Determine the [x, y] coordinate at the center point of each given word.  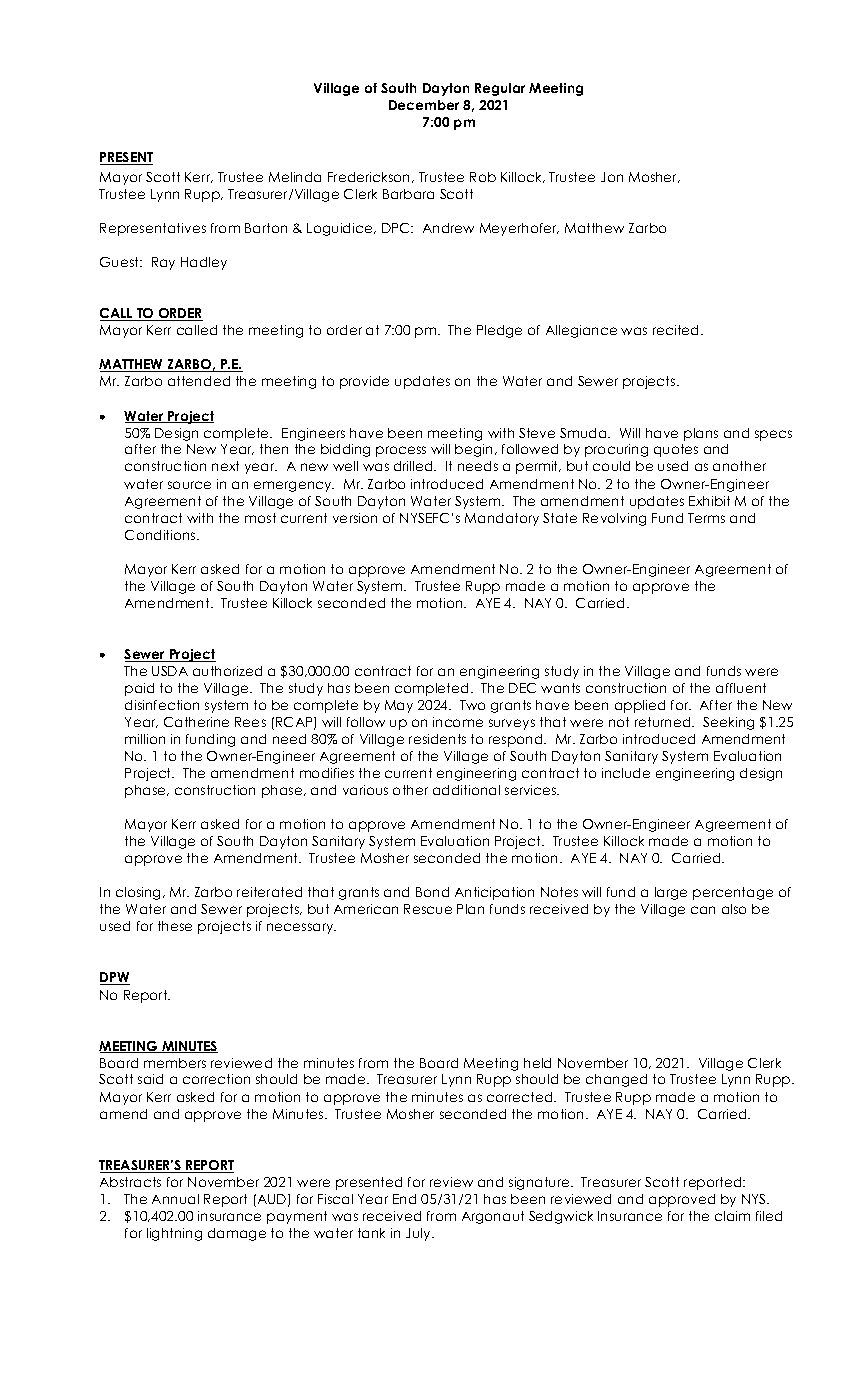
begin [473, 450]
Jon [612, 177]
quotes [676, 450]
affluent [741, 688]
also [734, 909]
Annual [175, 1199]
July [419, 1234]
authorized [227, 671]
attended [199, 381]
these [175, 926]
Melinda [295, 177]
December [424, 105]
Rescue [428, 909]
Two [472, 705]
